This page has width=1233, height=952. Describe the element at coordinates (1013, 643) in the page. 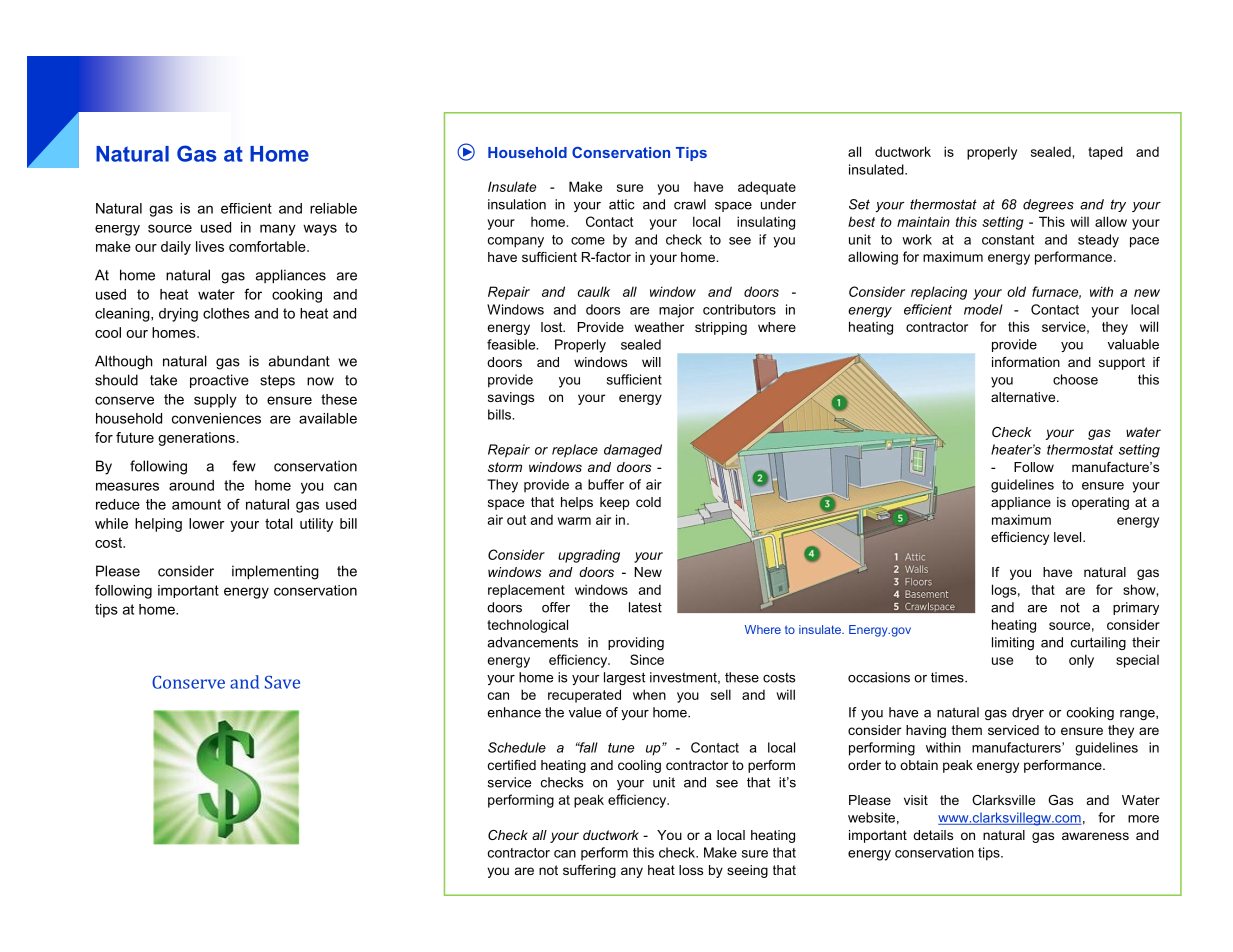

I see `limiting` at that location.
